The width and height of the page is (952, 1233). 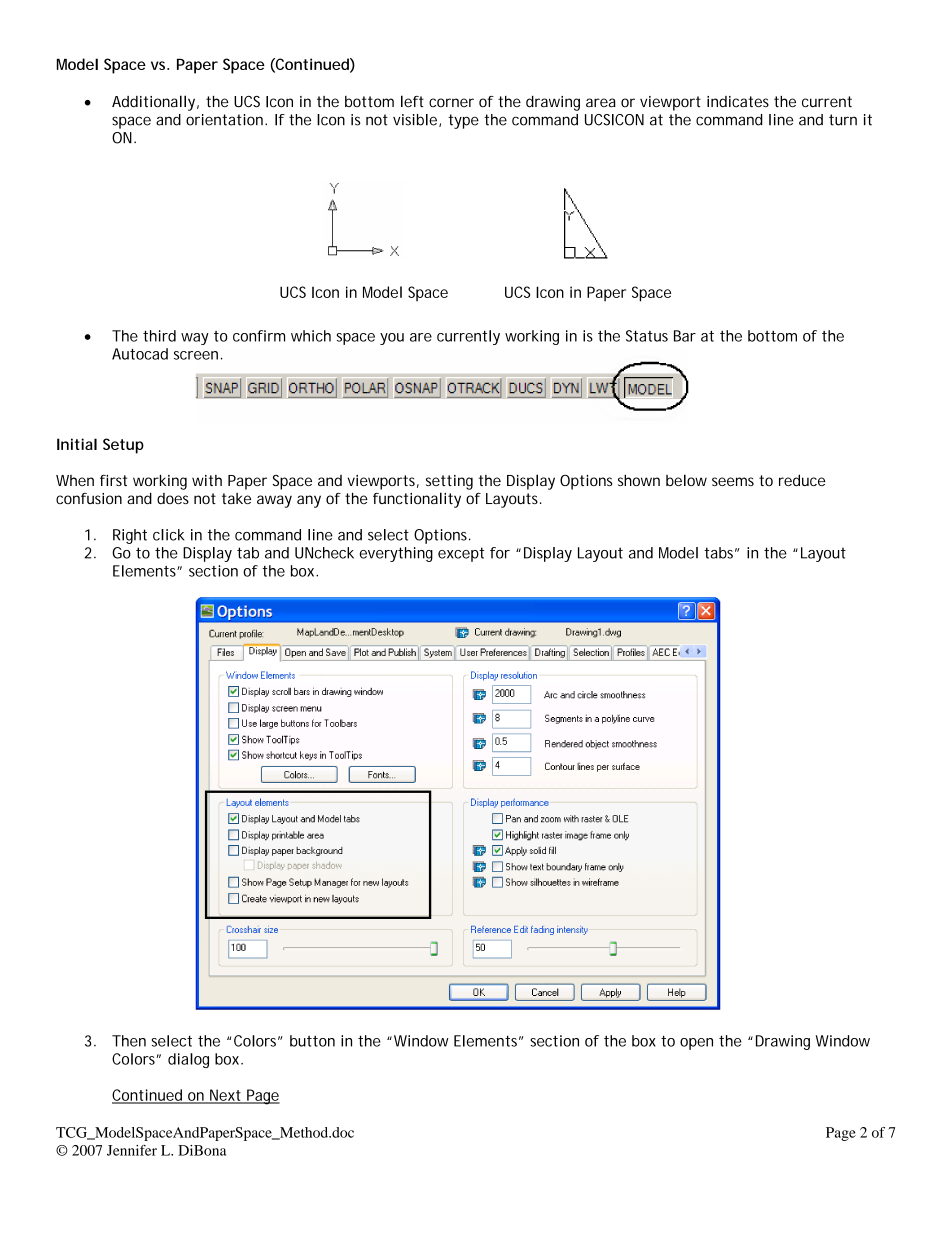 What do you see at coordinates (207, 480) in the page?
I see `with` at bounding box center [207, 480].
